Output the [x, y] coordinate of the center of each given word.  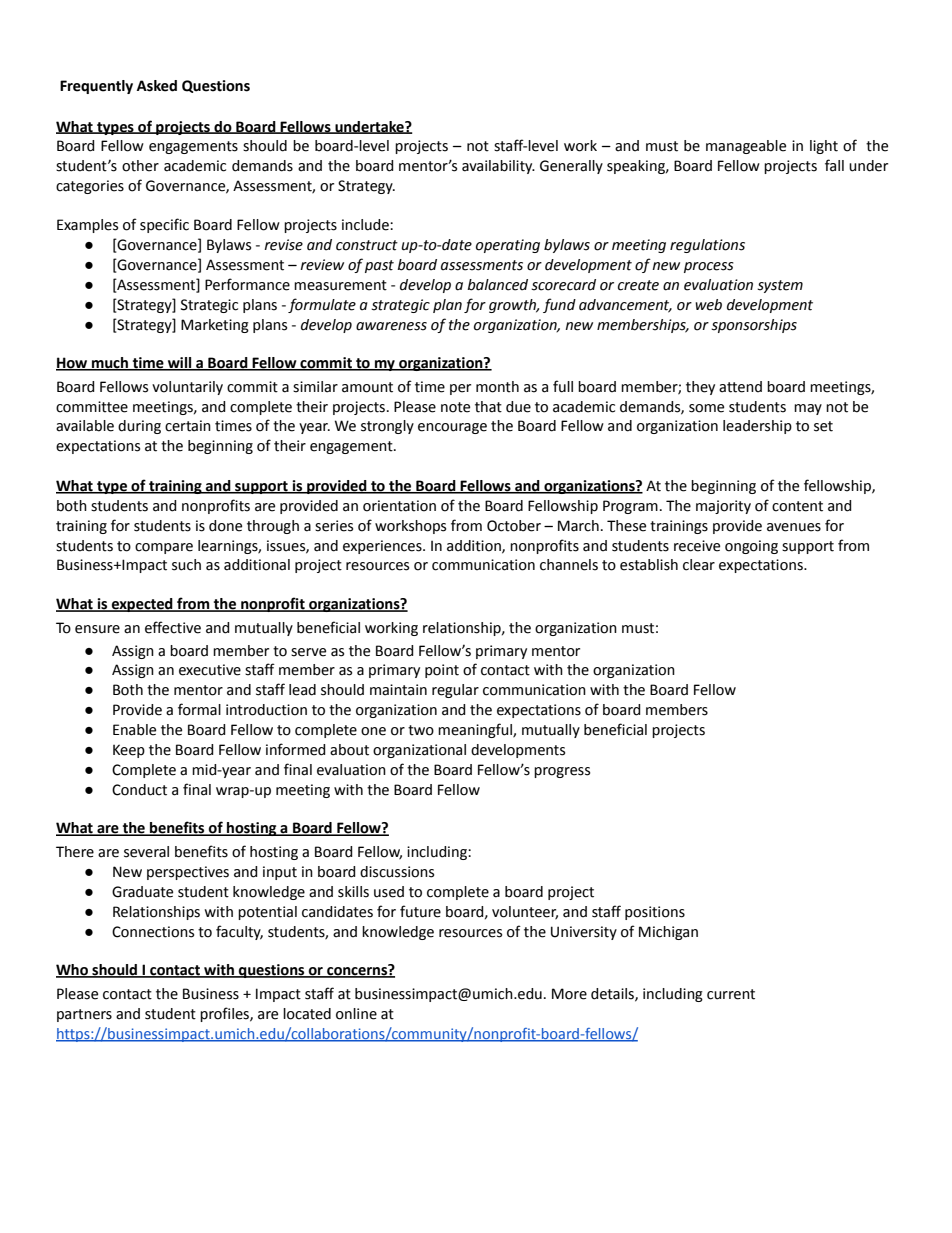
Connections [153, 932]
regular [455, 691]
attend [740, 387]
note [455, 407]
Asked [157, 86]
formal [199, 709]
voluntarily [187, 388]
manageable [746, 147]
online [356, 1014]
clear [699, 565]
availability [498, 167]
